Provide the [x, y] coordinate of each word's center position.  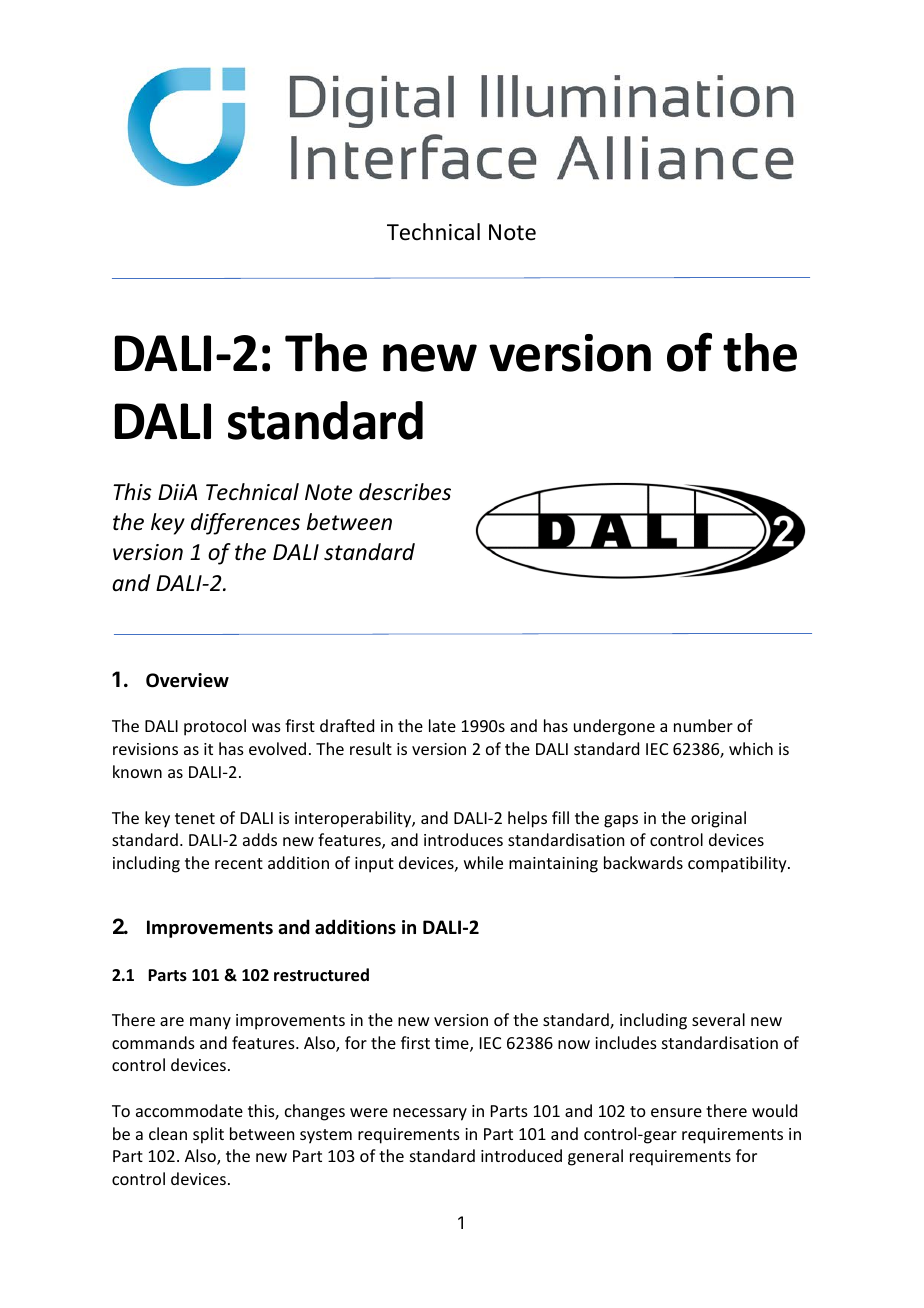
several [718, 1019]
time [453, 1044]
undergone [614, 727]
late [442, 725]
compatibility [738, 864]
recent [239, 863]
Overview [187, 680]
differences [245, 524]
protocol [215, 727]
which [751, 748]
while [483, 862]
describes [405, 492]
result [371, 748]
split [208, 1135]
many [210, 1023]
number [703, 725]
